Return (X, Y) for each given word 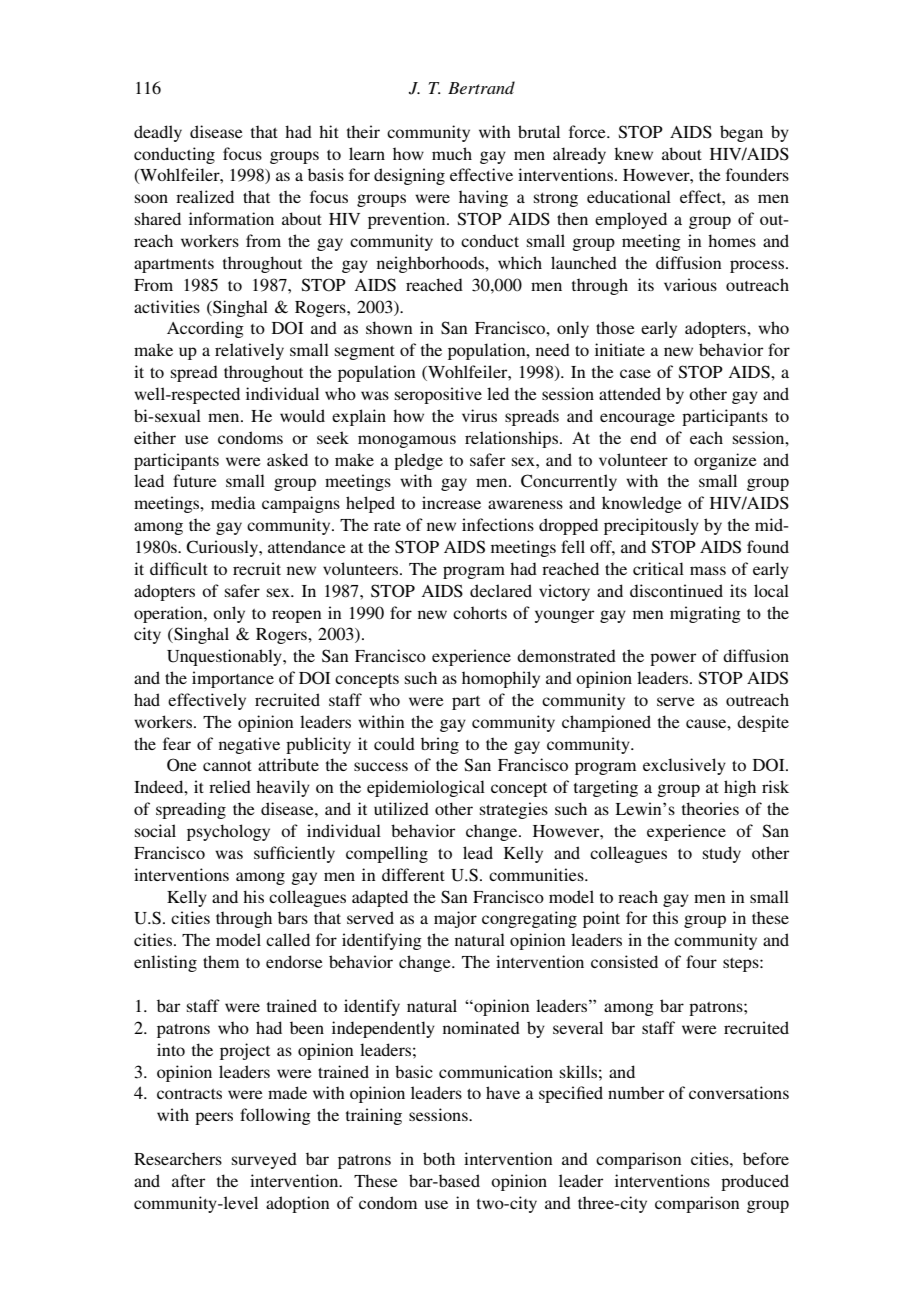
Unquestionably (225, 657)
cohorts (480, 612)
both (439, 1158)
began (741, 133)
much (452, 153)
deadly (158, 133)
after (188, 1180)
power (673, 659)
